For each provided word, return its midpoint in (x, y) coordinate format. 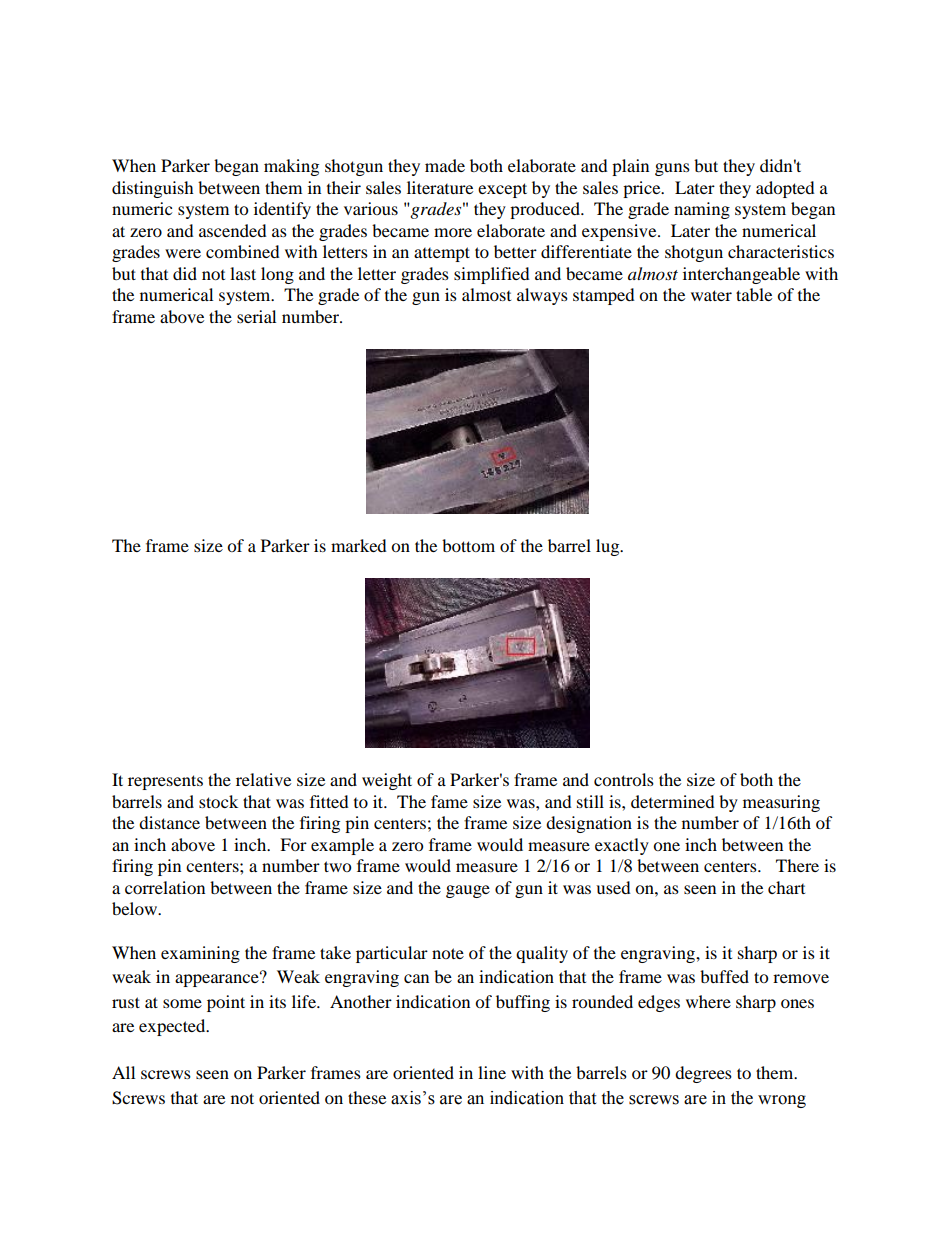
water (711, 295)
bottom (468, 545)
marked (359, 545)
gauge (468, 891)
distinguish (153, 189)
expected (173, 1027)
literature (440, 187)
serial (256, 316)
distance (169, 822)
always (542, 296)
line (492, 1072)
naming (702, 210)
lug (609, 547)
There (797, 865)
